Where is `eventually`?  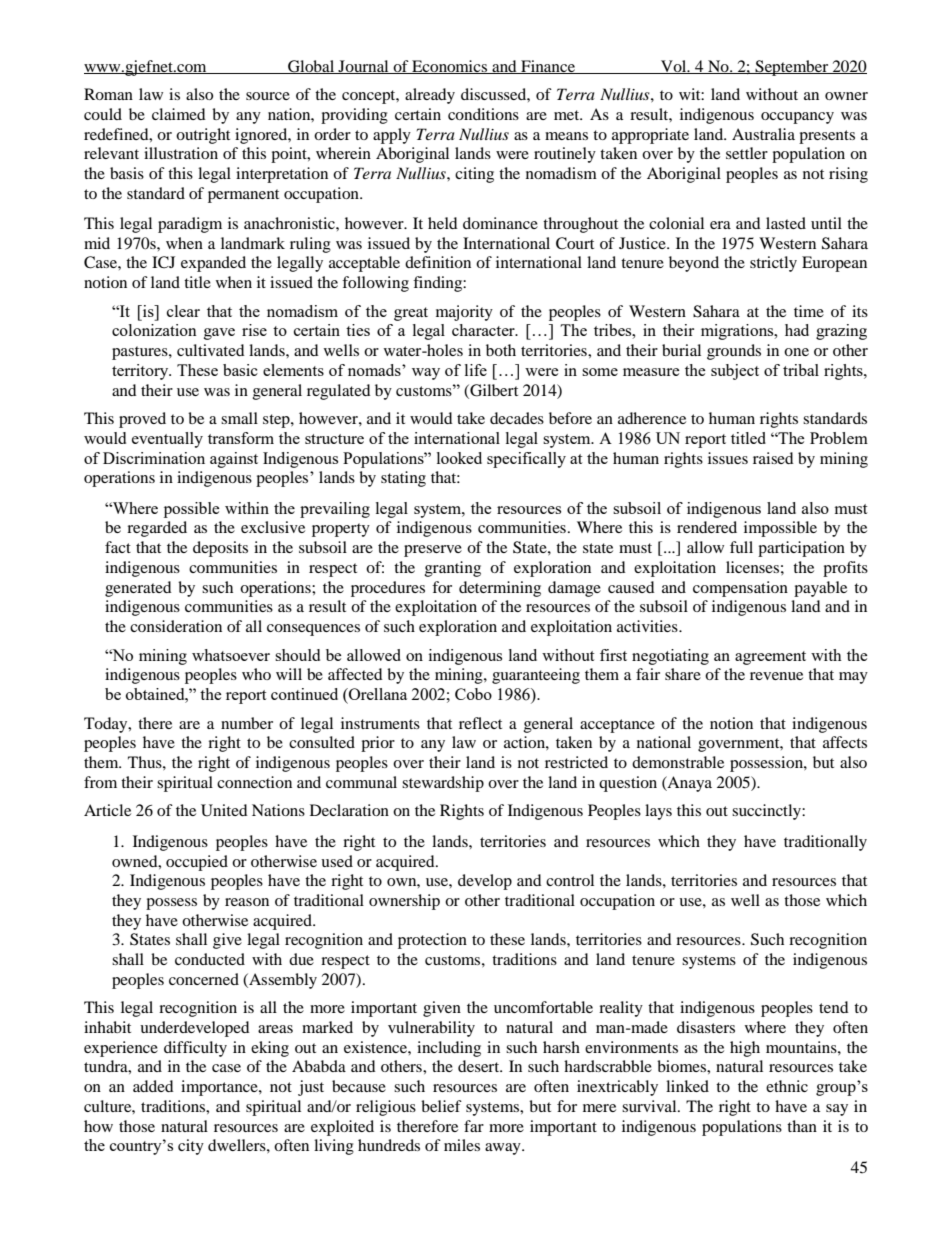 eventually is located at coordinates (167, 440).
